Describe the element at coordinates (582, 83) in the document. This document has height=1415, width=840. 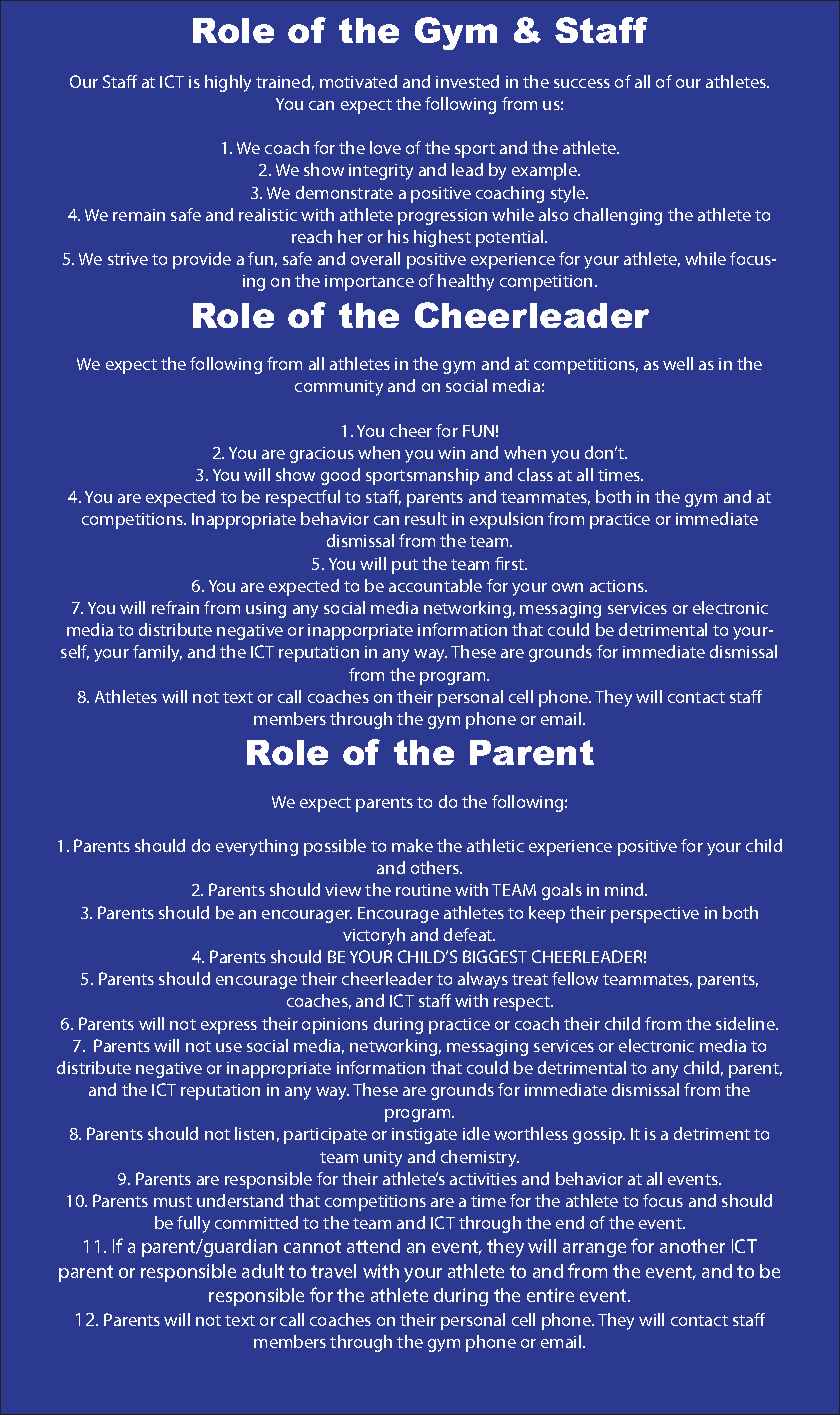
I see `success` at that location.
